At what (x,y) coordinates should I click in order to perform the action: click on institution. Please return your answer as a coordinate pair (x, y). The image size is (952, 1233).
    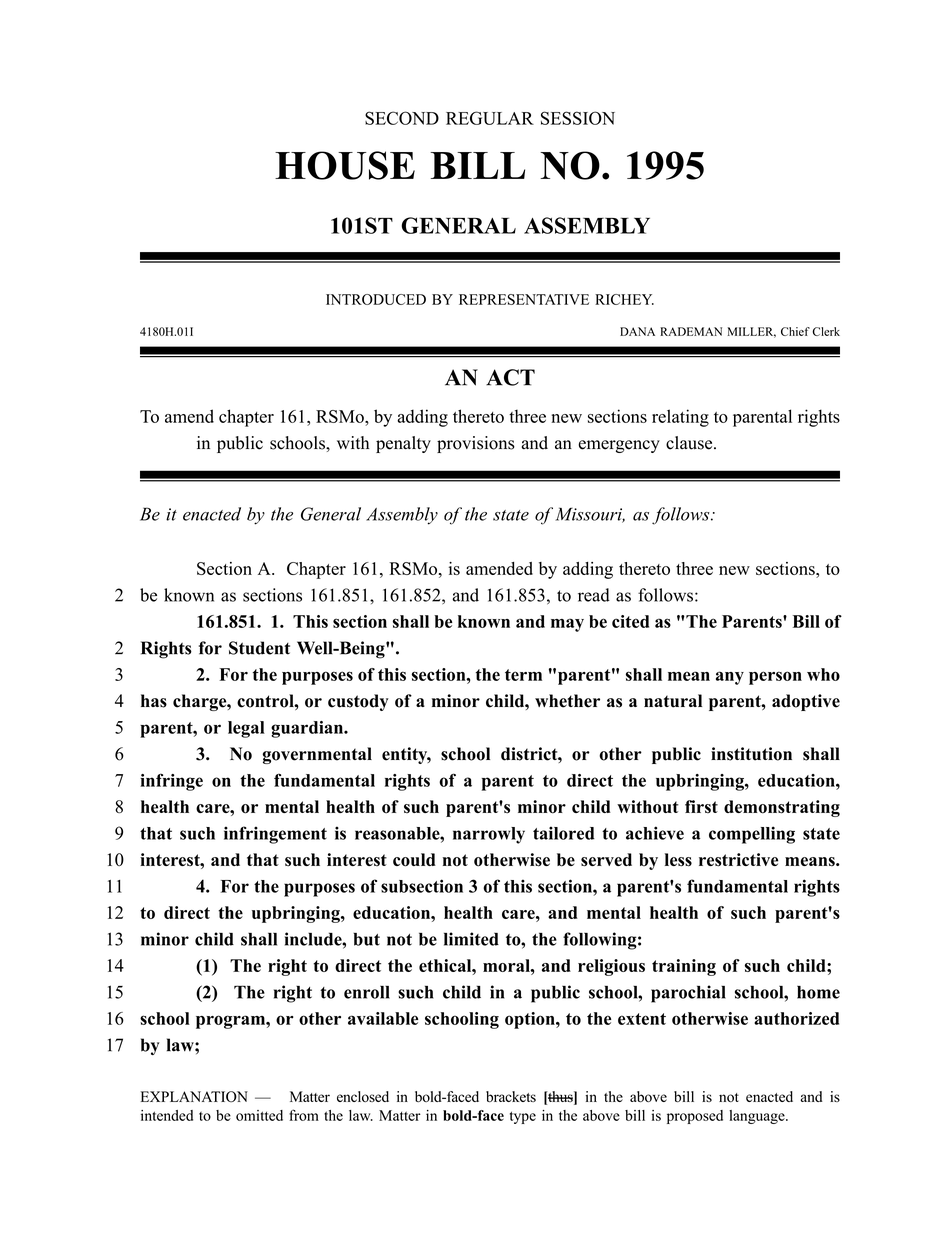
    Looking at the image, I should click on (751, 754).
